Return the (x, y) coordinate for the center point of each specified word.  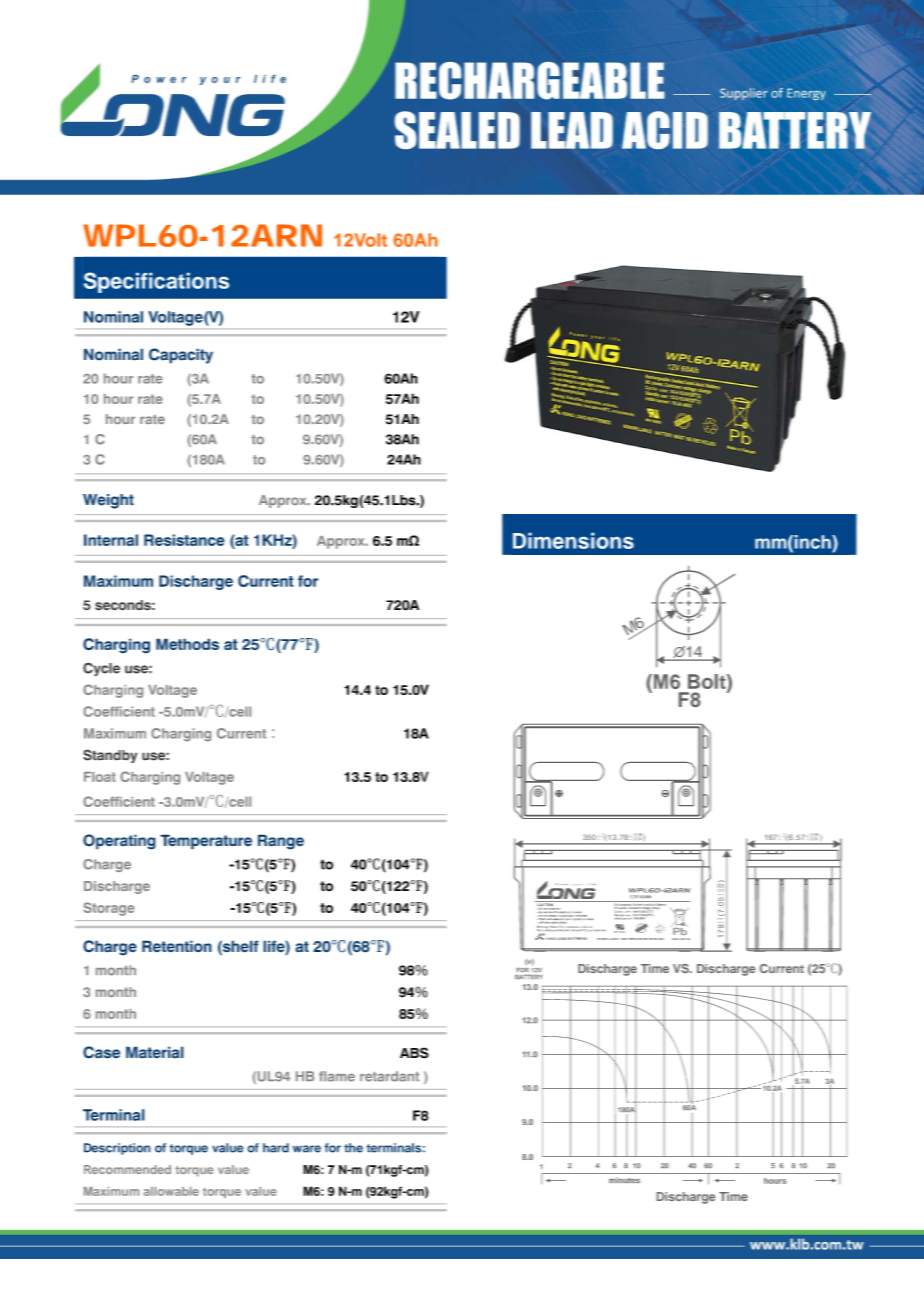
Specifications (156, 282)
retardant (389, 1076)
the (353, 1148)
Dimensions (573, 541)
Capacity (181, 356)
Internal (111, 540)
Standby (110, 756)
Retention (177, 946)
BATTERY (529, 977)
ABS (414, 1053)
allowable (171, 1191)
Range (281, 842)
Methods (187, 644)
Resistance (184, 540)
